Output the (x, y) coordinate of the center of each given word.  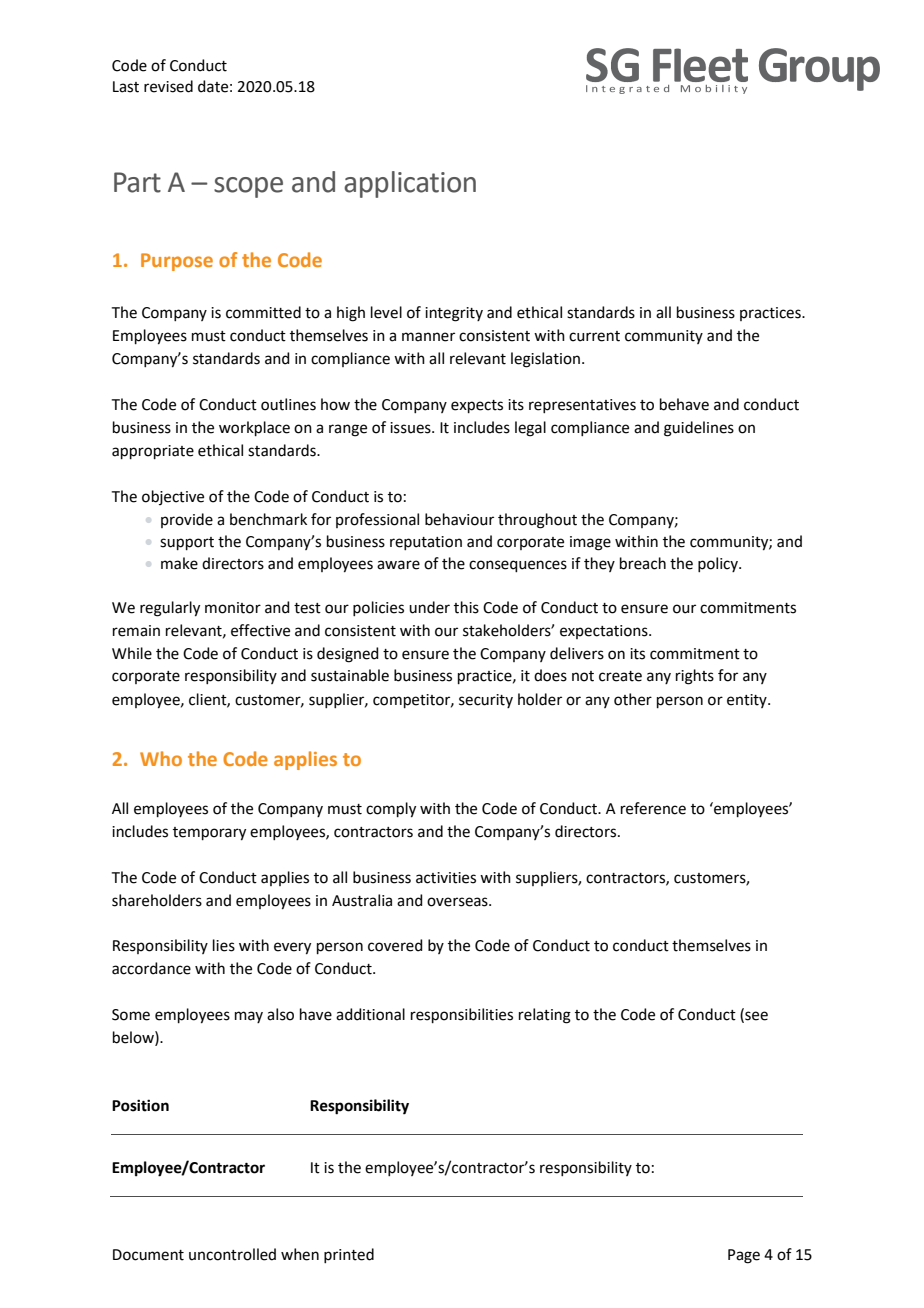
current (594, 336)
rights (695, 677)
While (132, 653)
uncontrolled (232, 1254)
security (486, 701)
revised (168, 86)
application (410, 184)
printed (349, 1255)
